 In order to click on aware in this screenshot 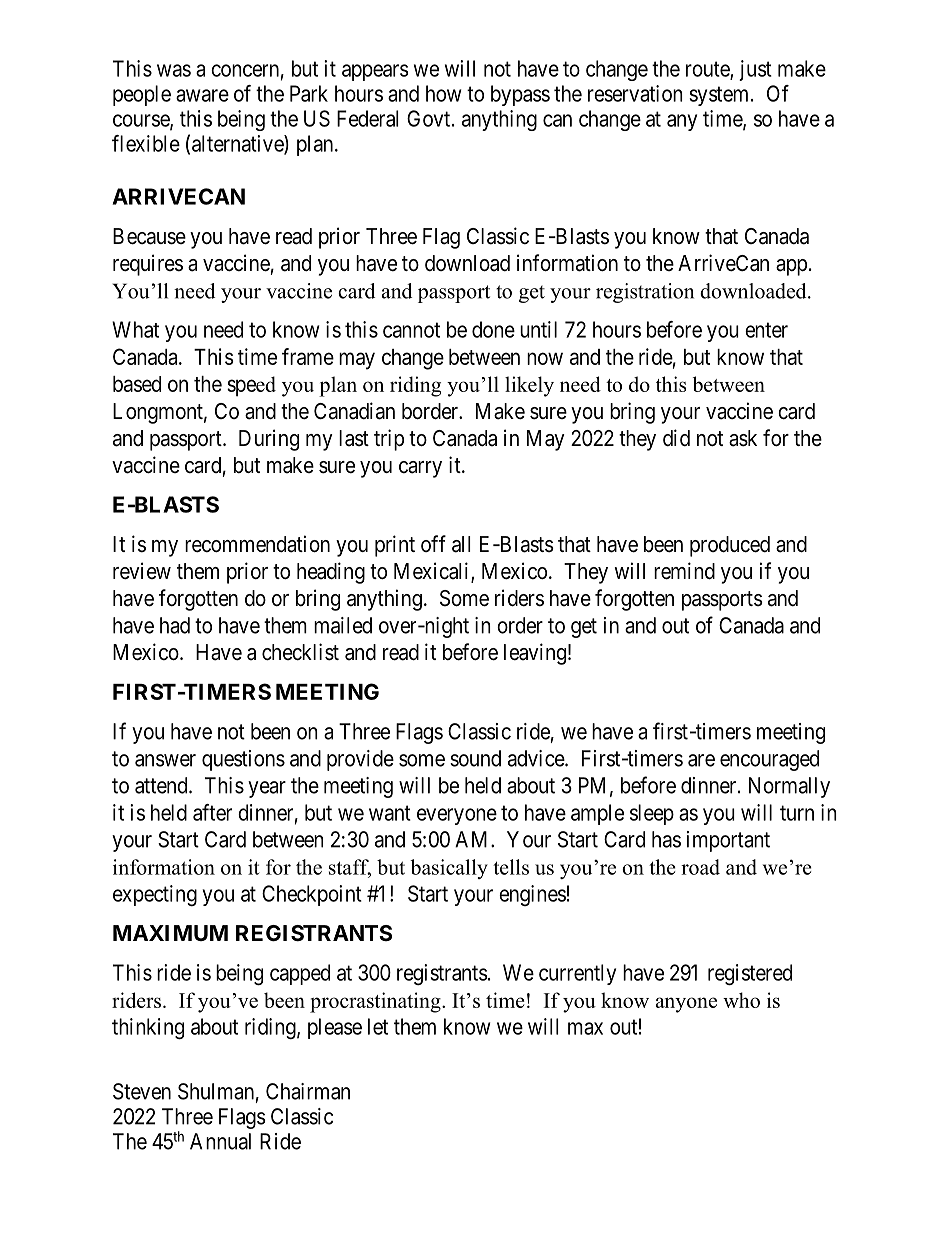, I will do `click(202, 95)`.
